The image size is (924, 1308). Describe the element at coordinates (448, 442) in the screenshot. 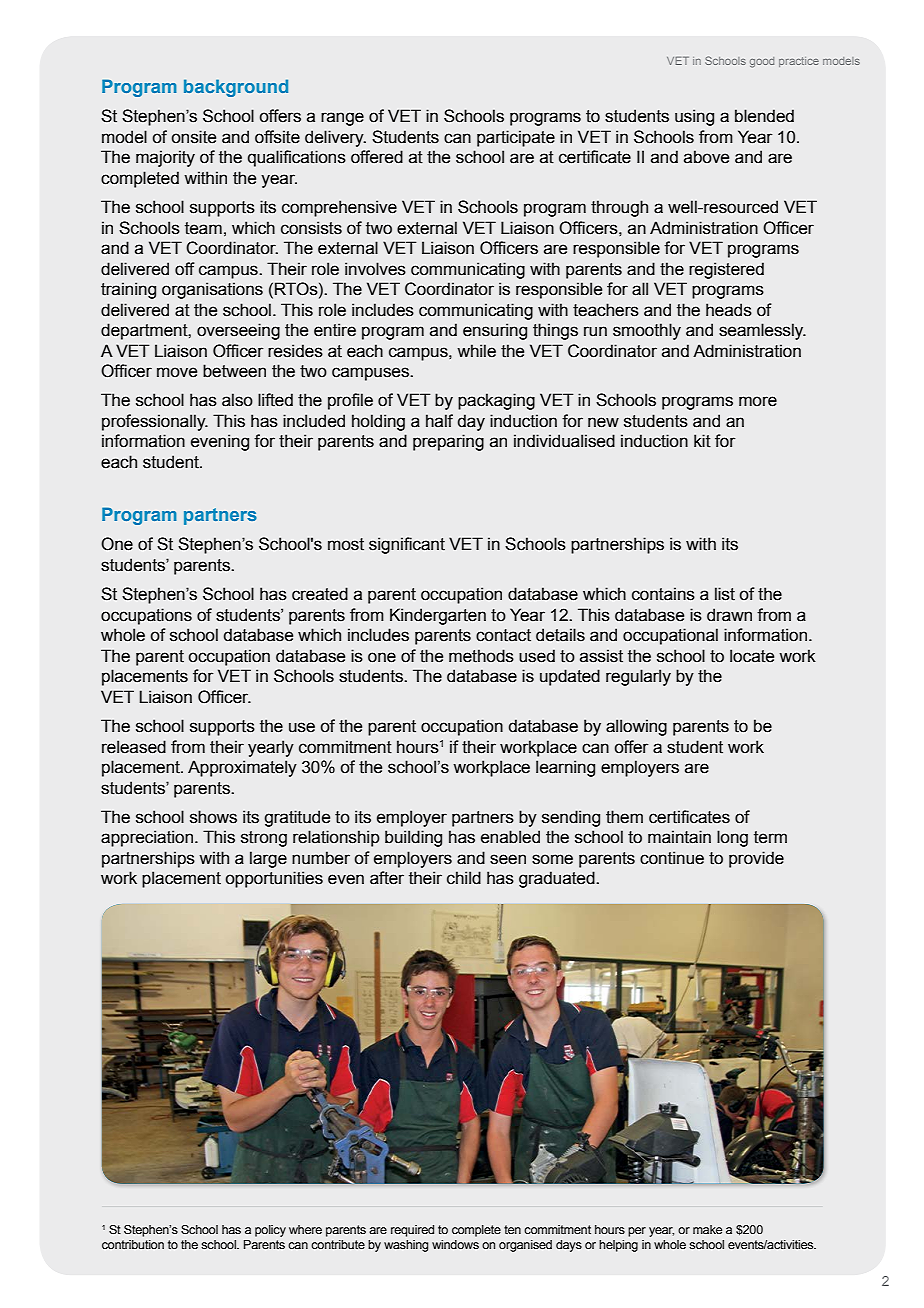

I see `preparing` at that location.
